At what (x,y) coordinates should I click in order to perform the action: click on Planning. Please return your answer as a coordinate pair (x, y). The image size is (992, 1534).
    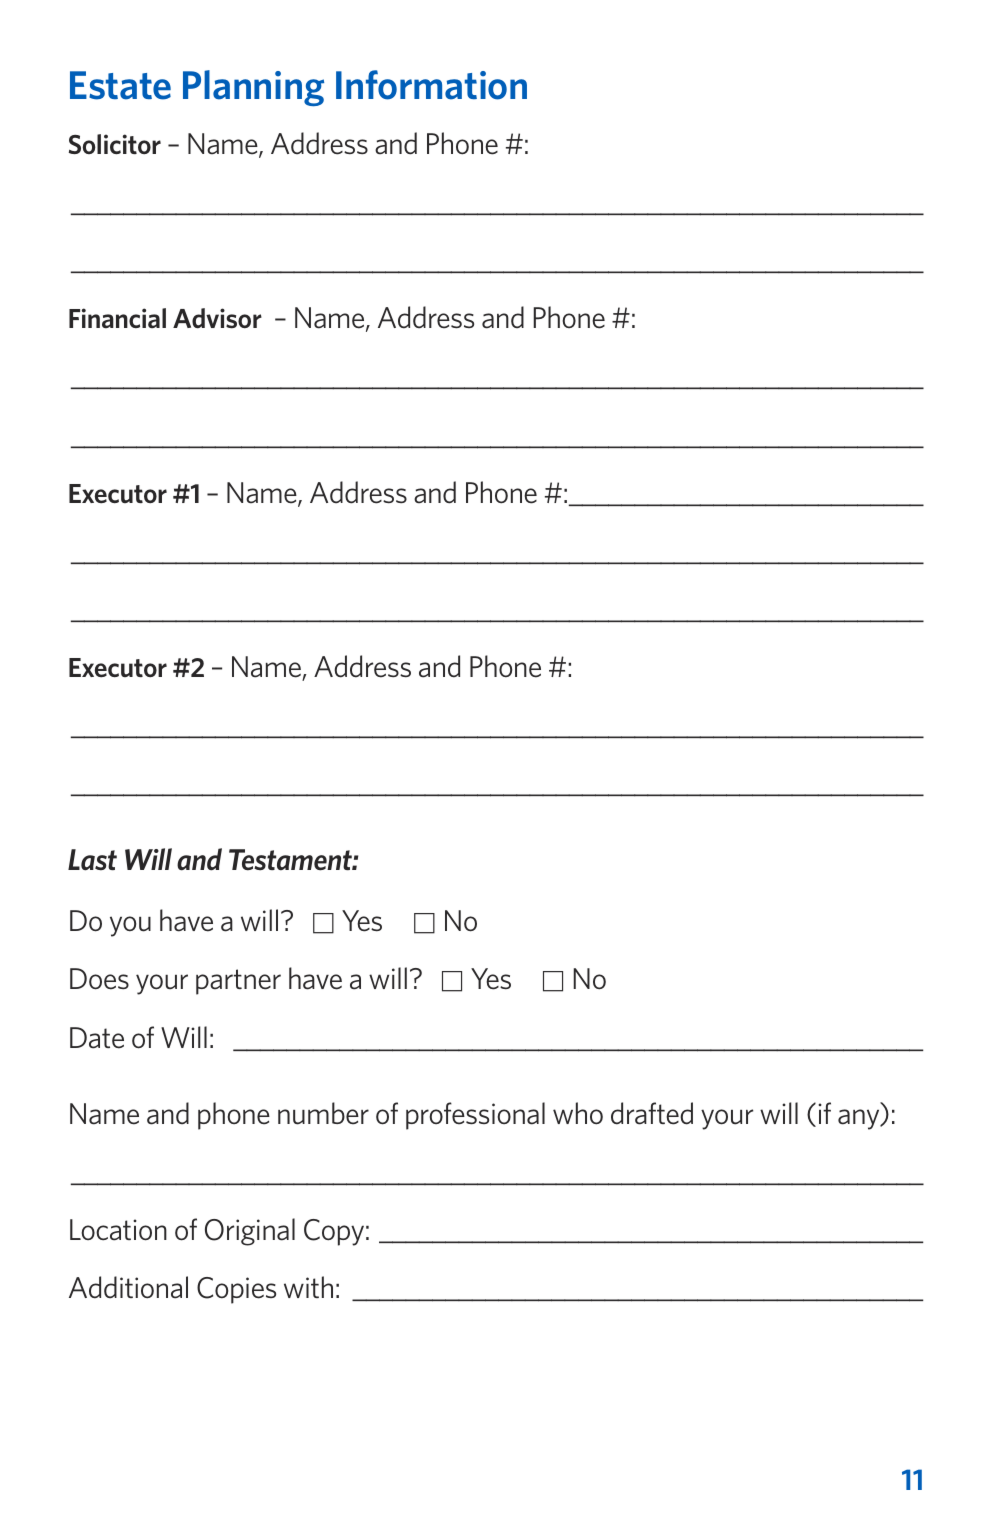
    Looking at the image, I should click on (253, 88).
